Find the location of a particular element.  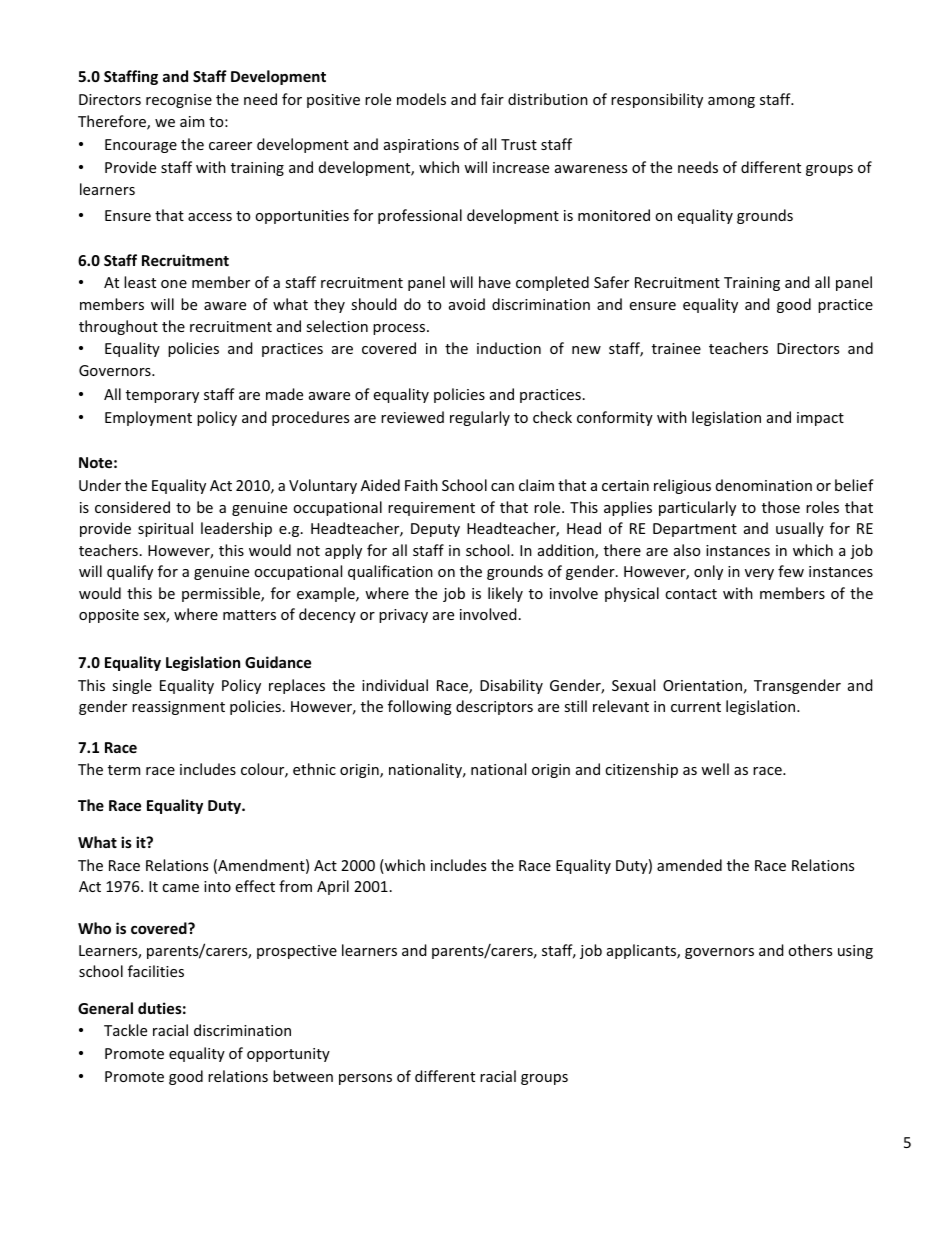

came is located at coordinates (180, 888).
